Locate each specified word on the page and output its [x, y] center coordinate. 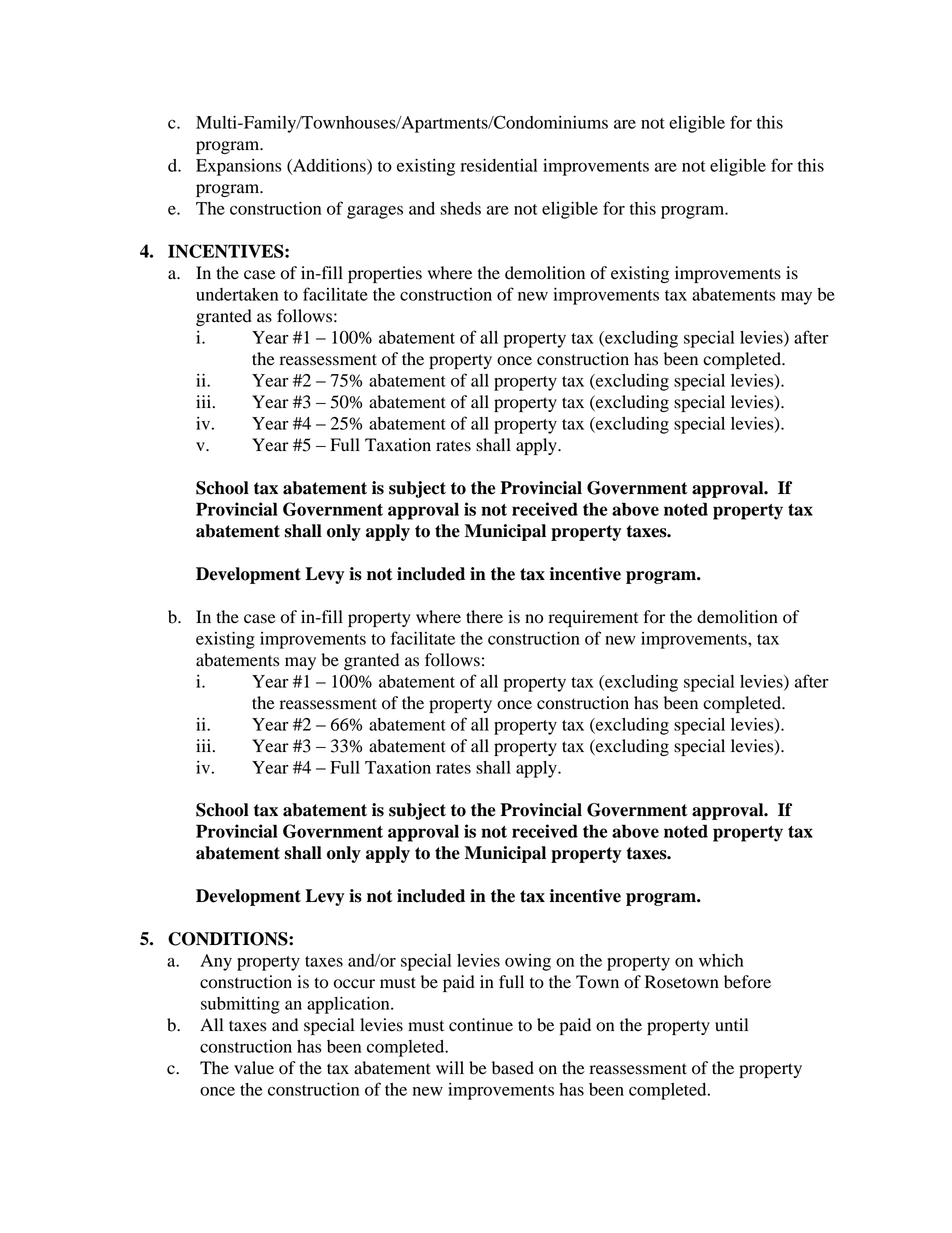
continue [481, 1025]
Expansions [239, 167]
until [731, 1025]
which [721, 960]
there [484, 617]
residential [499, 165]
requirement [593, 618]
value [254, 1068]
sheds [460, 208]
